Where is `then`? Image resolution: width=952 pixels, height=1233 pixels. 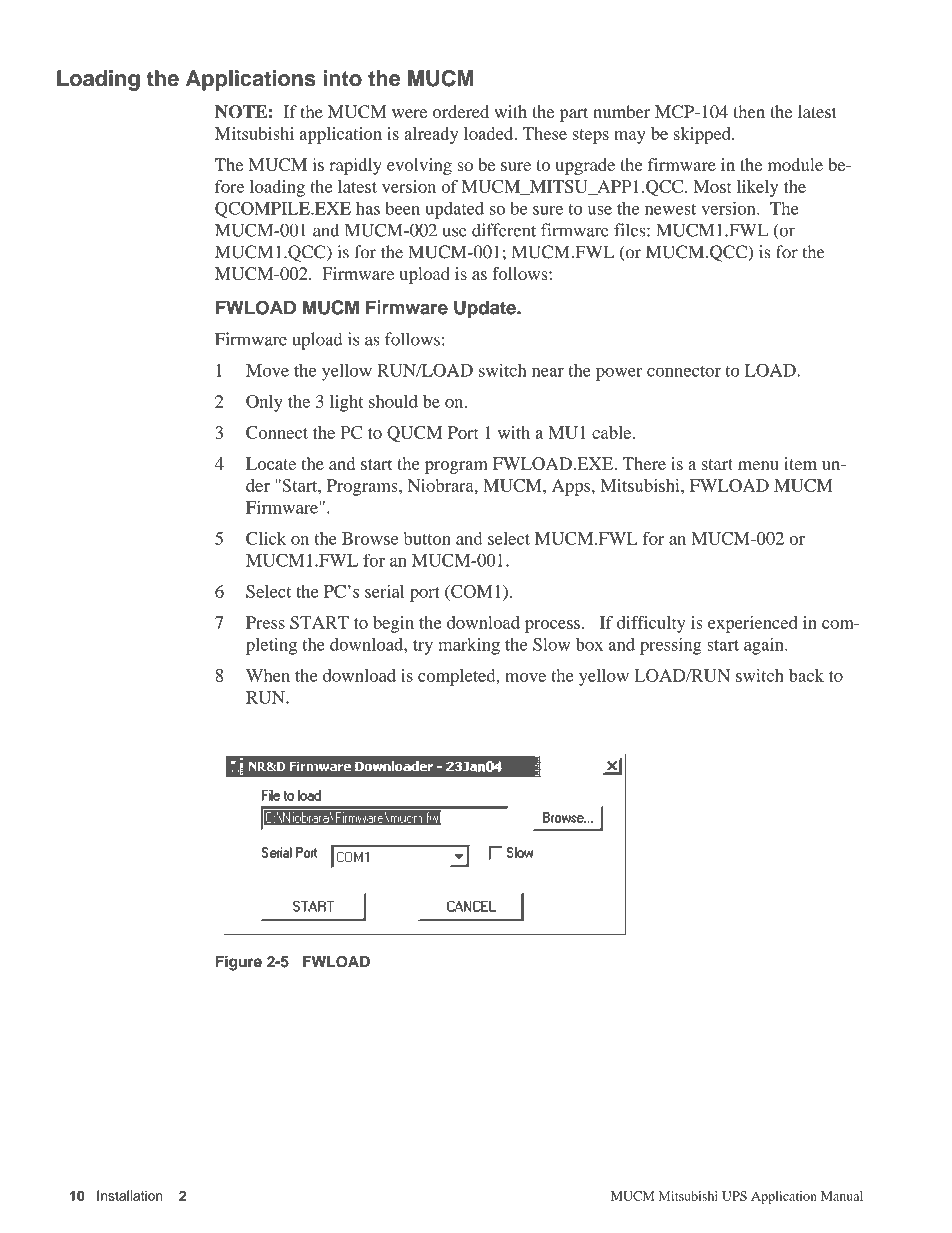
then is located at coordinates (749, 111).
